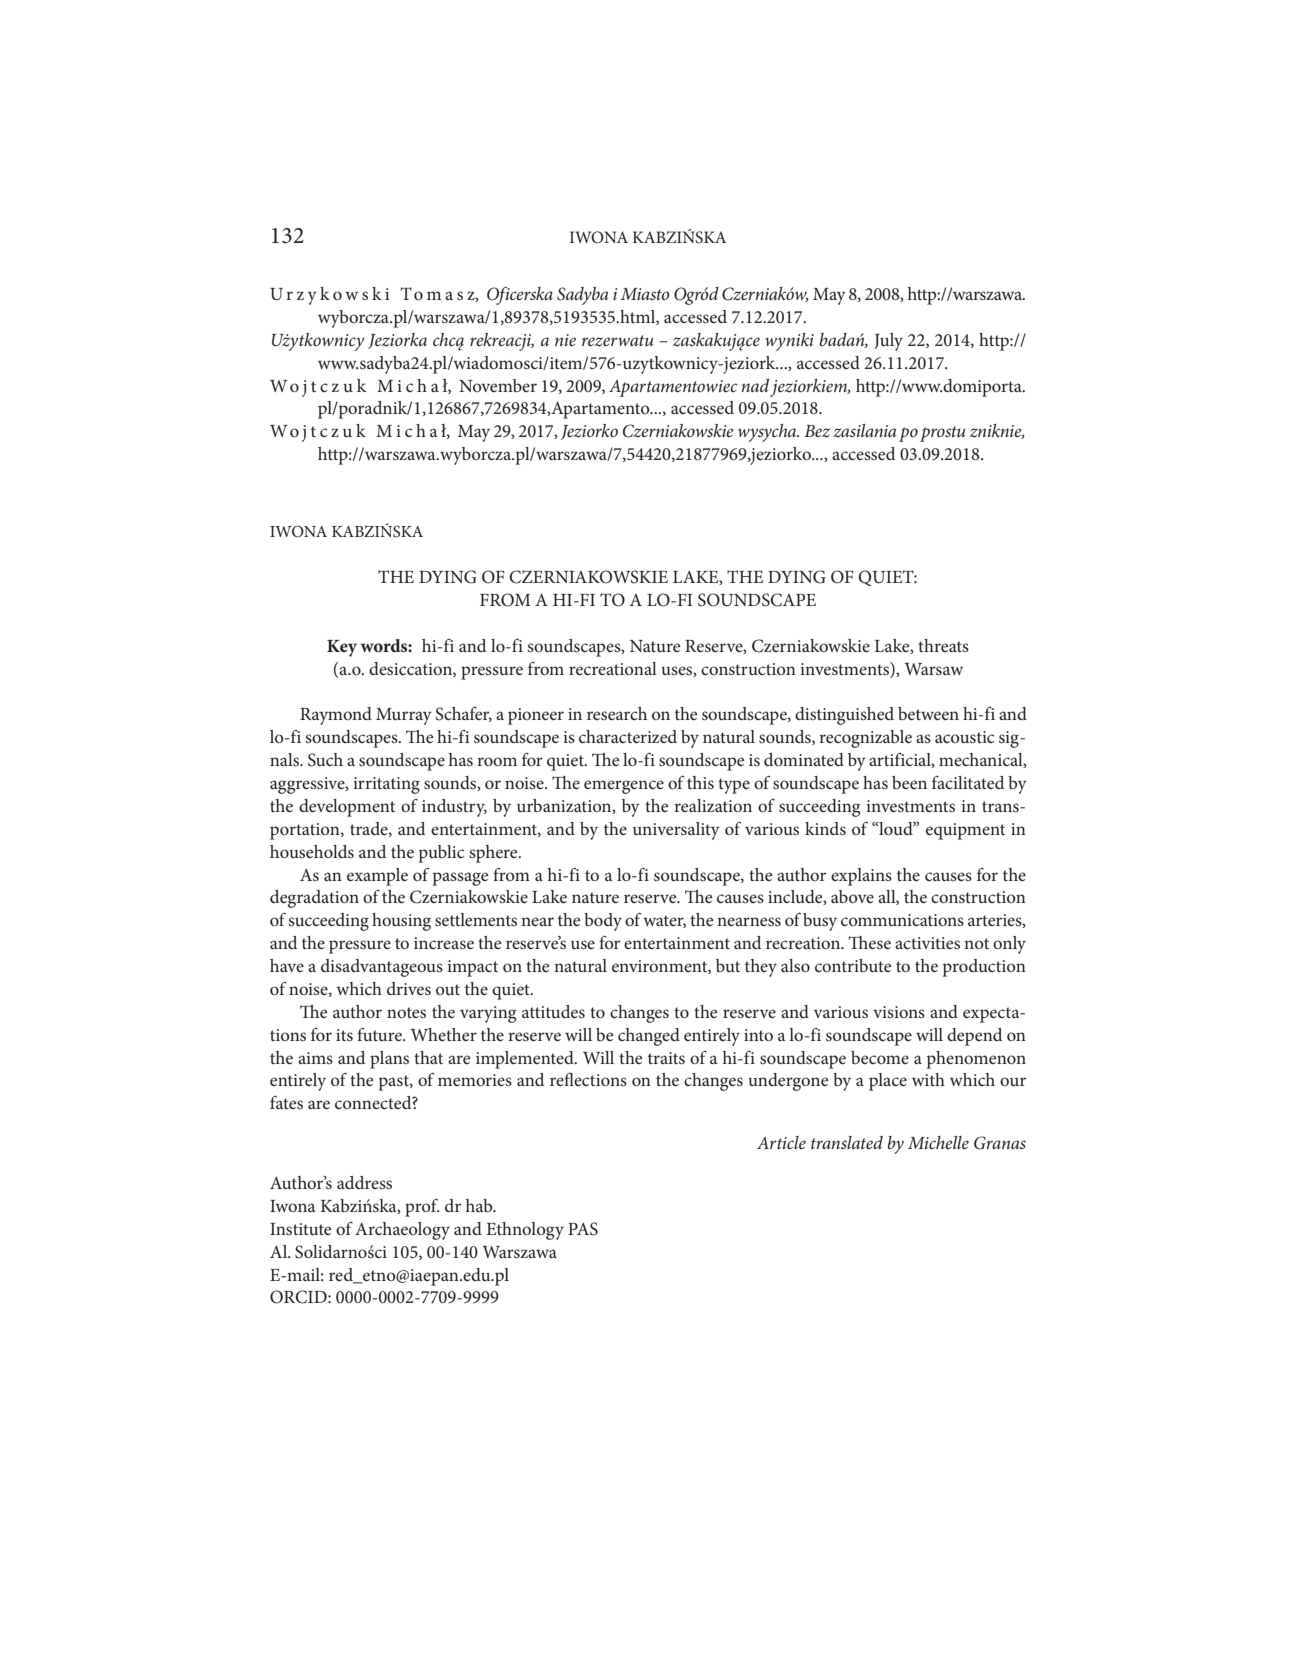  What do you see at coordinates (927, 943) in the screenshot?
I see `activities` at bounding box center [927, 943].
